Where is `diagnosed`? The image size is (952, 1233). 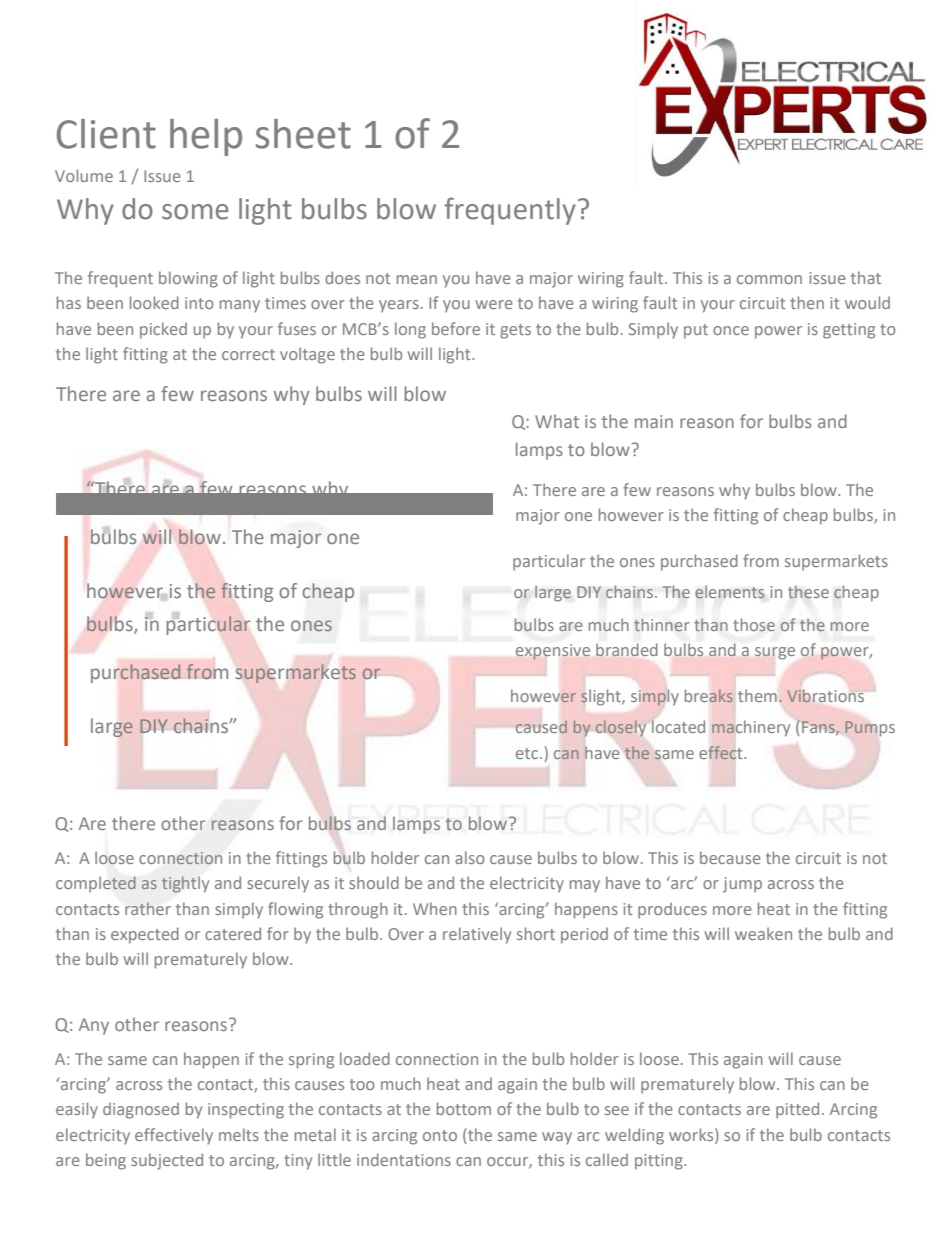
diagnosed is located at coordinates (141, 1110).
